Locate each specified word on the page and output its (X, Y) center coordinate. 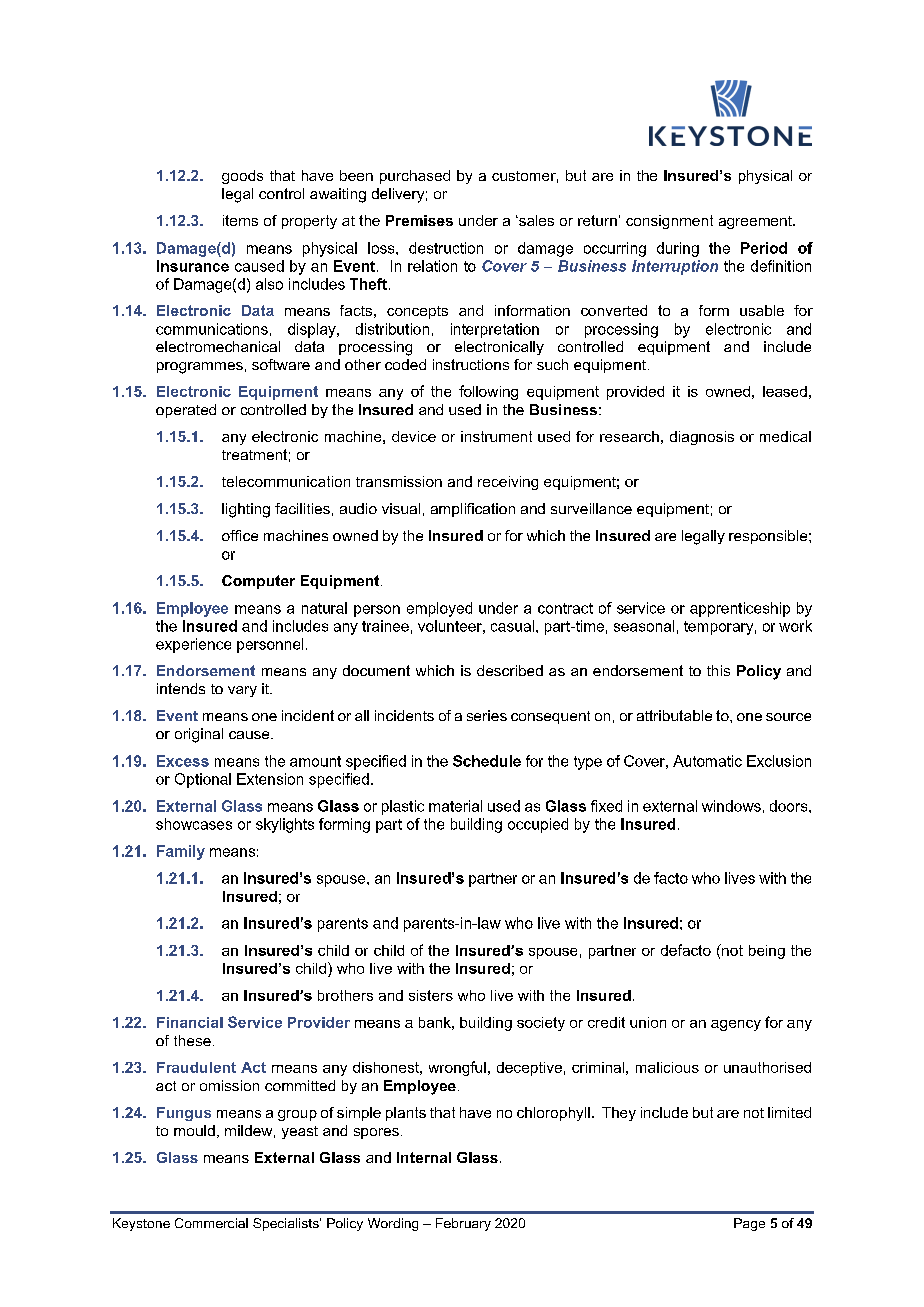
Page (749, 1224)
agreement (756, 222)
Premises (419, 220)
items (240, 220)
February (463, 1224)
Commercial (211, 1223)
